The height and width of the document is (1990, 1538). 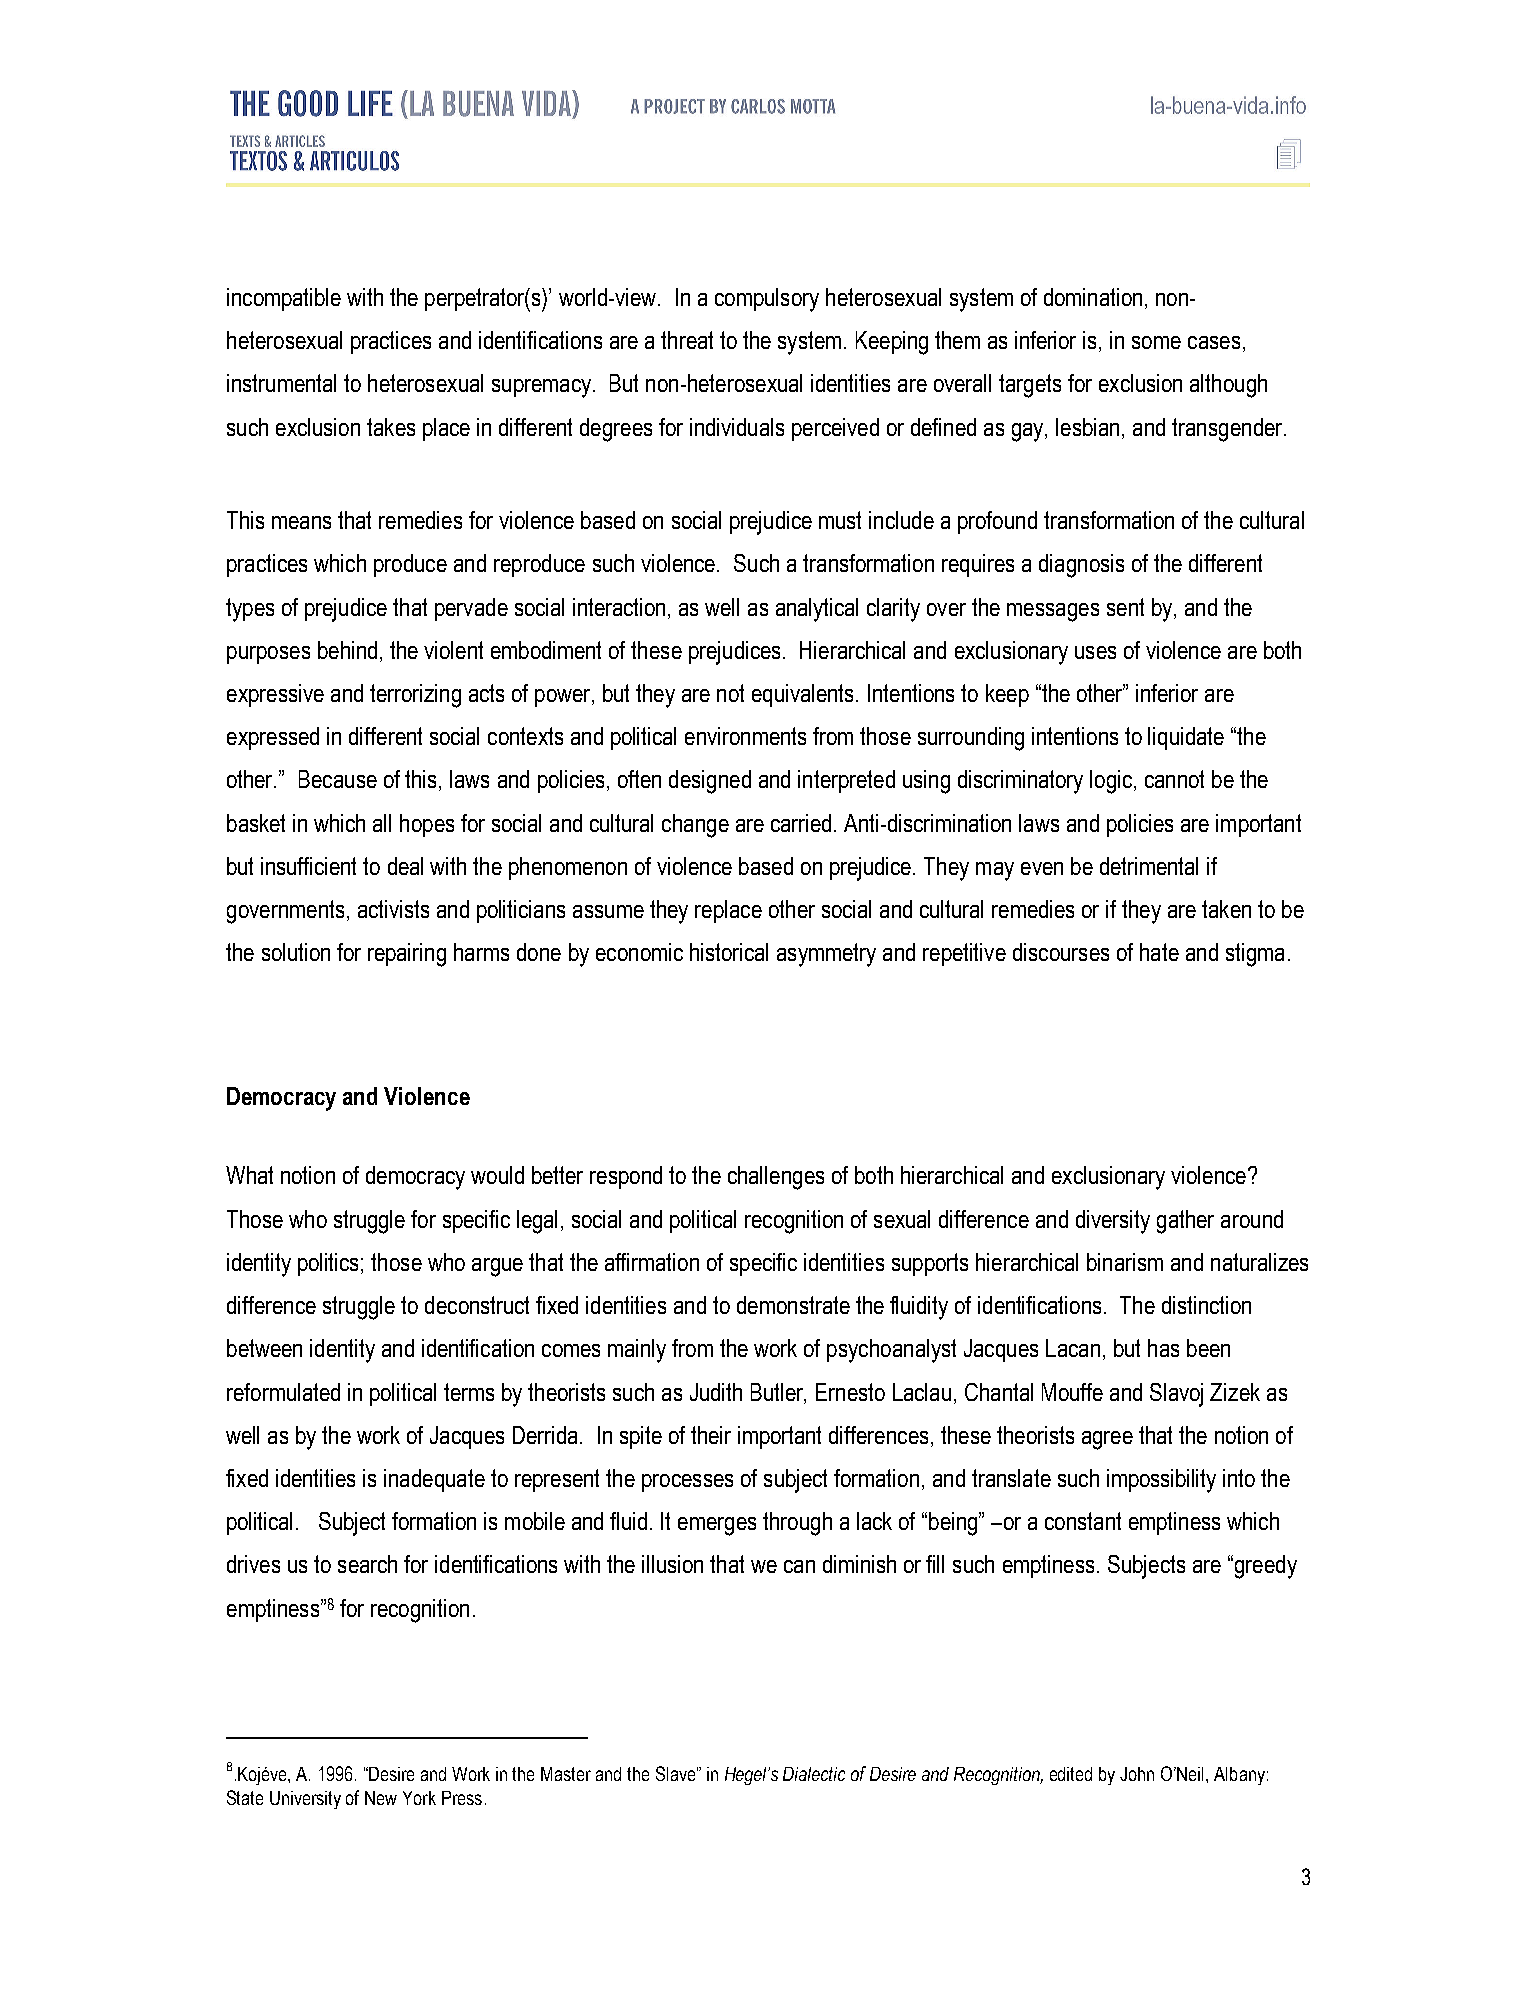 What do you see at coordinates (729, 952) in the document?
I see `historical` at bounding box center [729, 952].
